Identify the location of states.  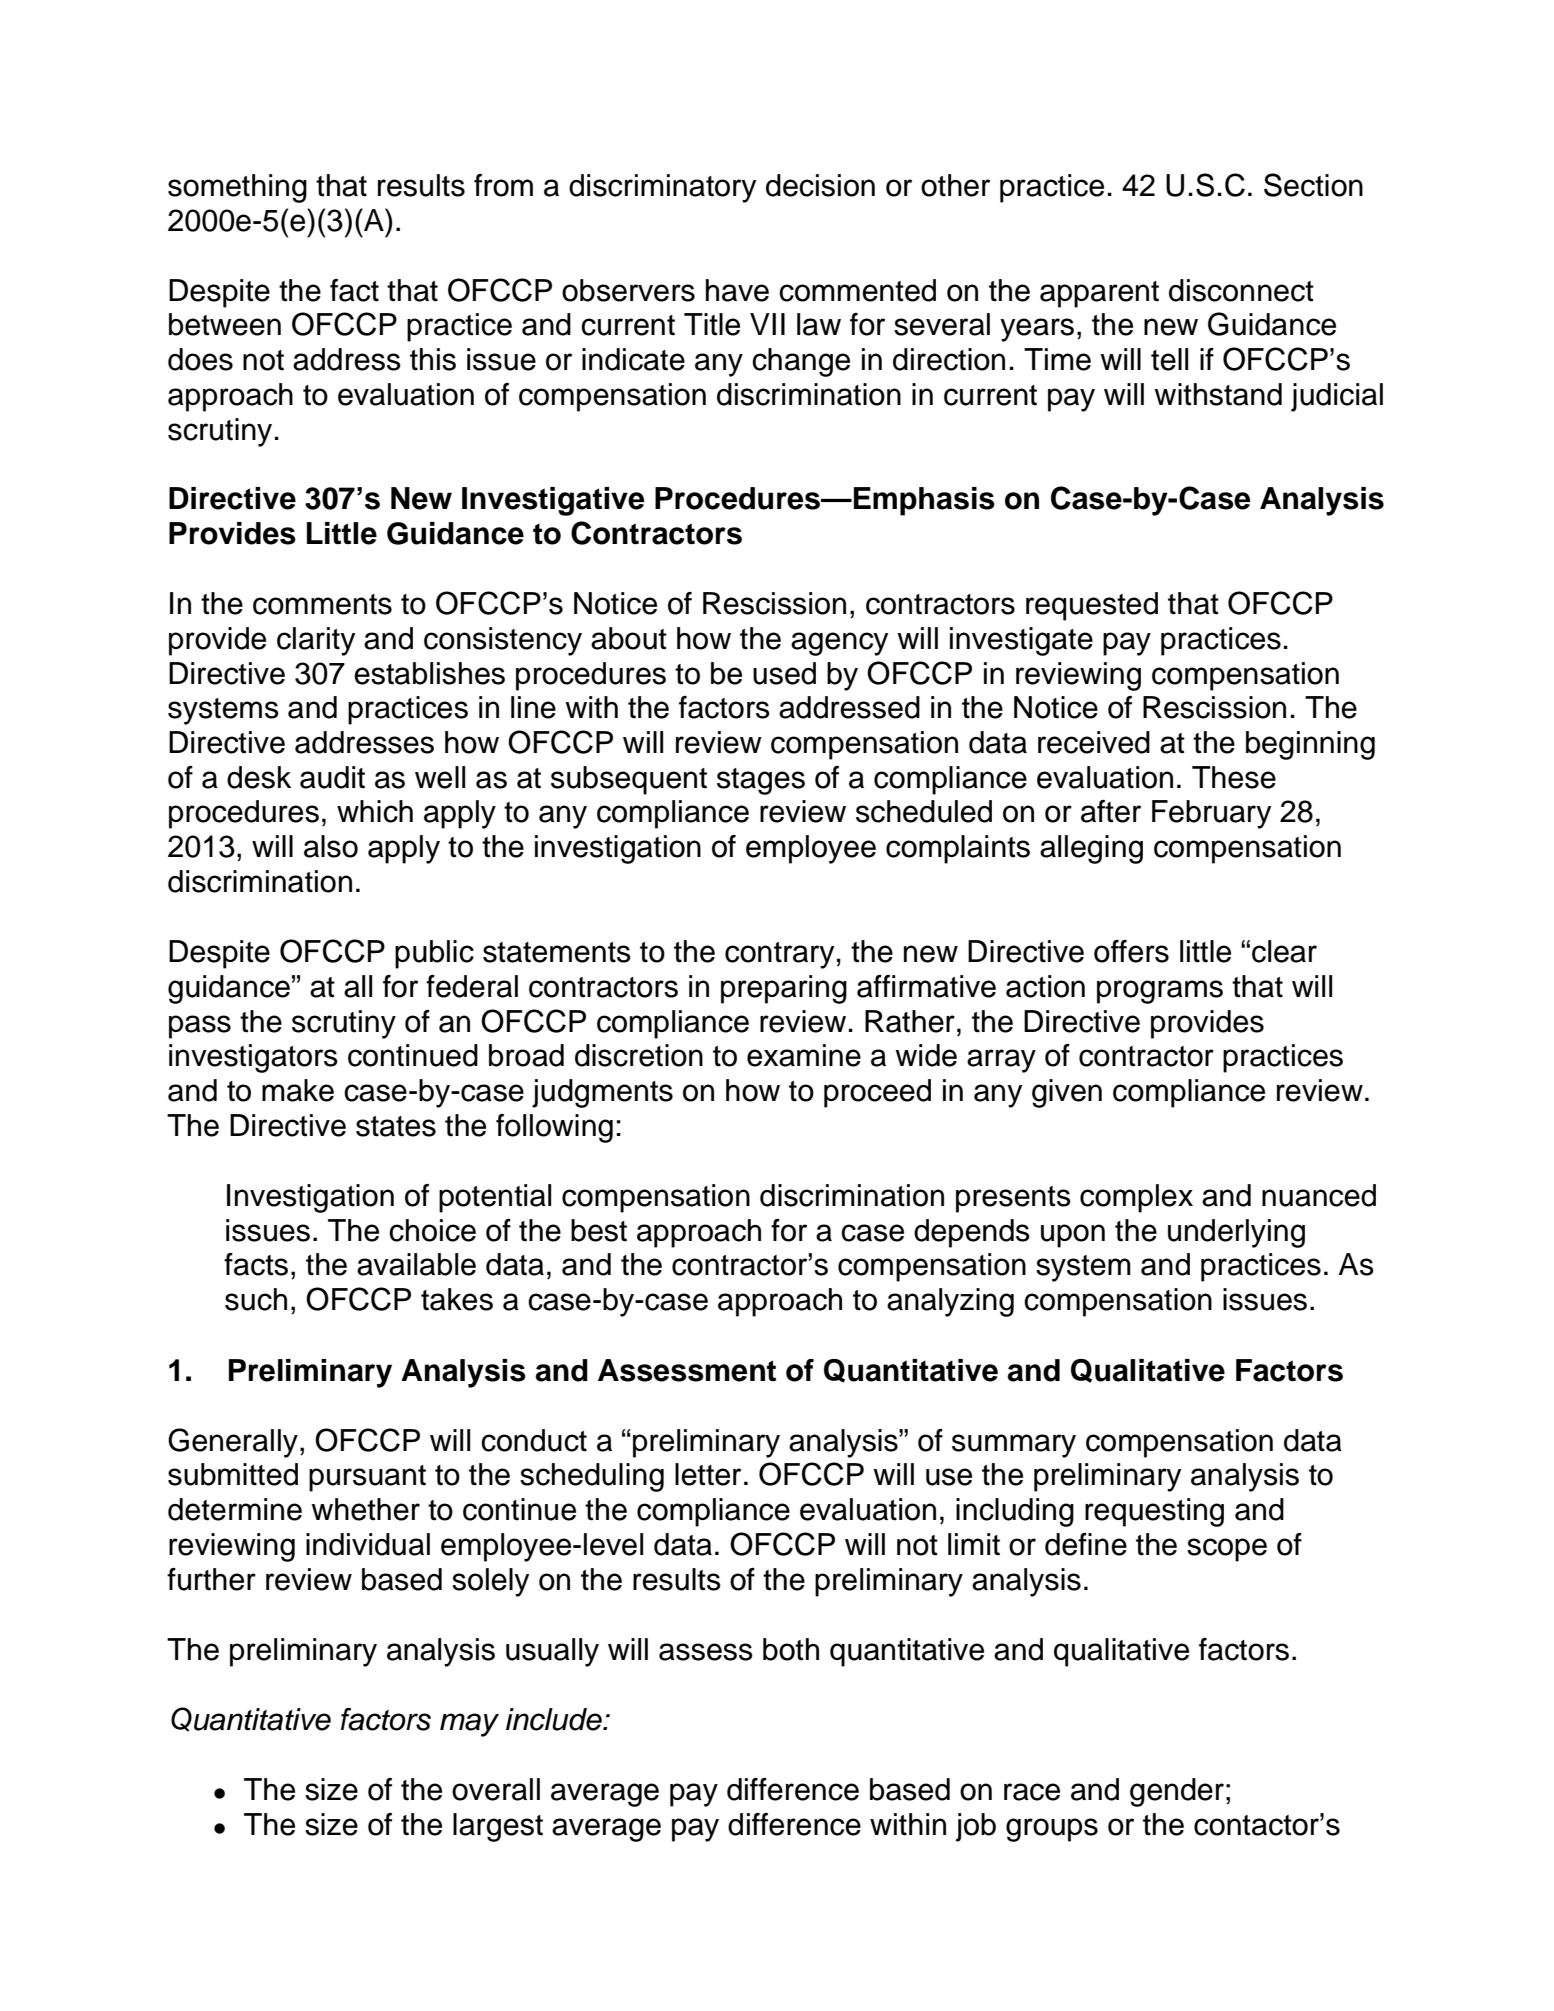
(396, 1126).
